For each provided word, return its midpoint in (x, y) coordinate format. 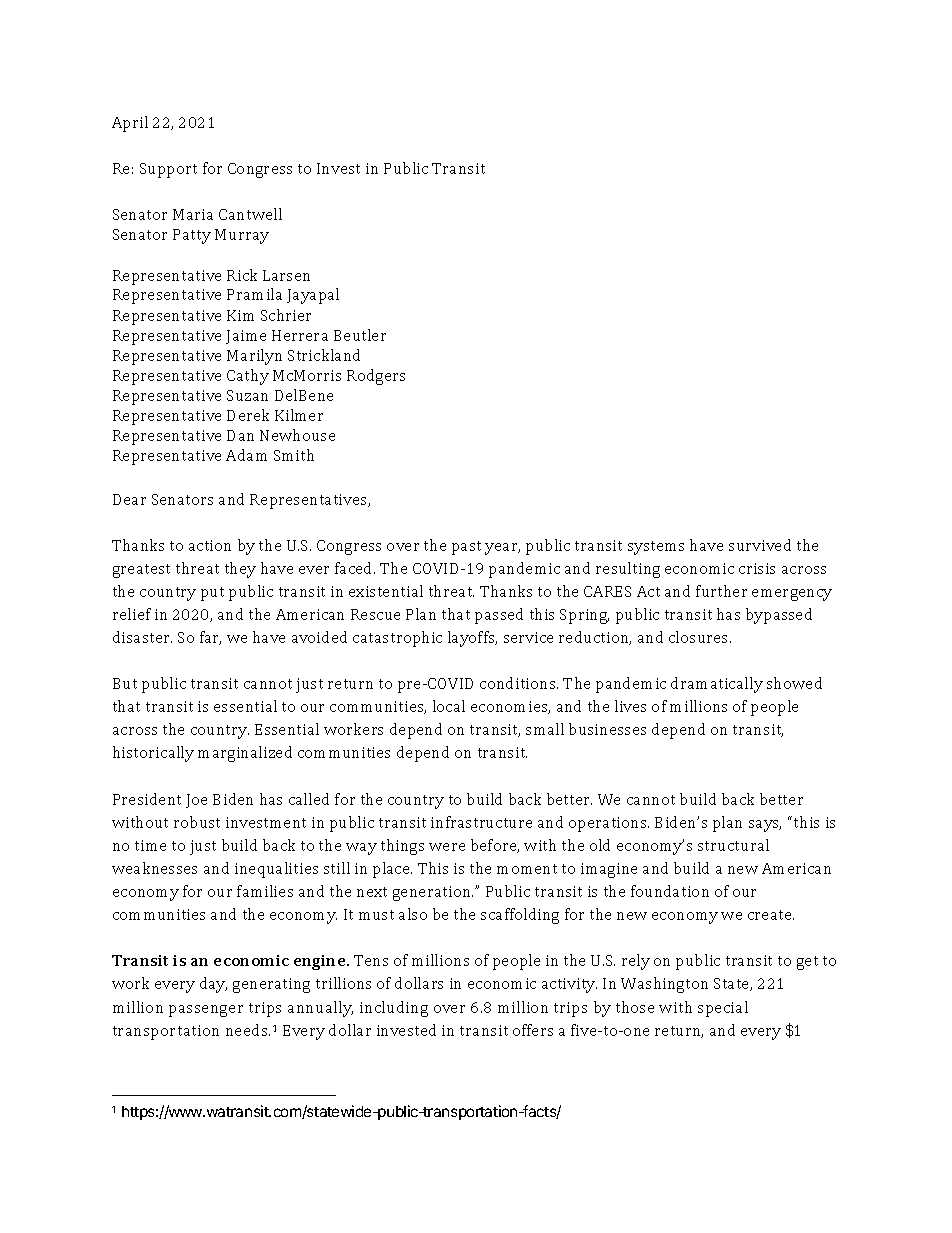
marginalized (245, 754)
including (394, 1009)
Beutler (360, 335)
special (723, 1009)
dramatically (717, 685)
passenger (206, 1011)
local (449, 706)
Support (168, 170)
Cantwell (250, 214)
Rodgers (376, 377)
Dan (240, 435)
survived (760, 545)
